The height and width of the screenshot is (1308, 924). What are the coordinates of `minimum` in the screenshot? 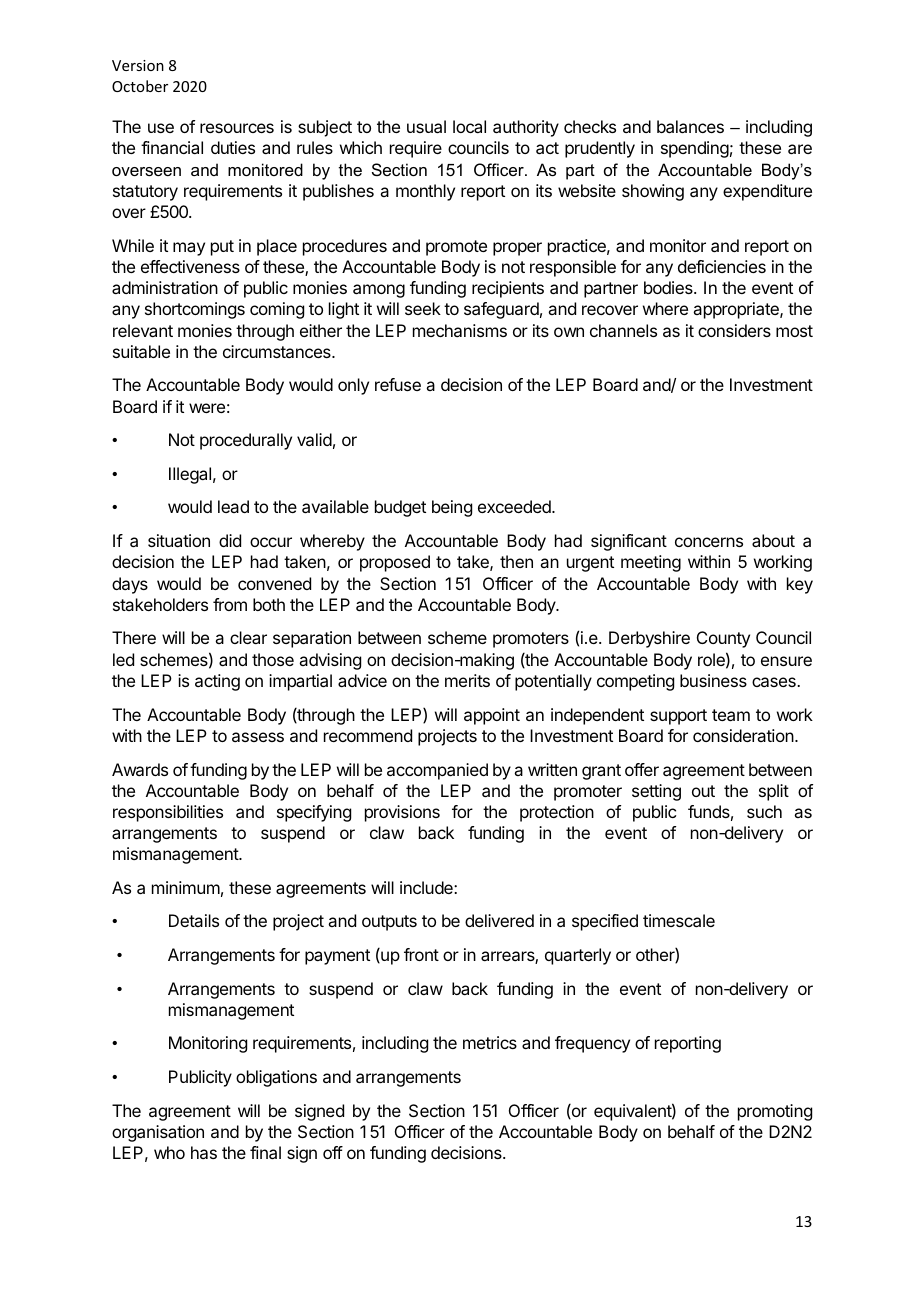 It's located at (186, 887).
